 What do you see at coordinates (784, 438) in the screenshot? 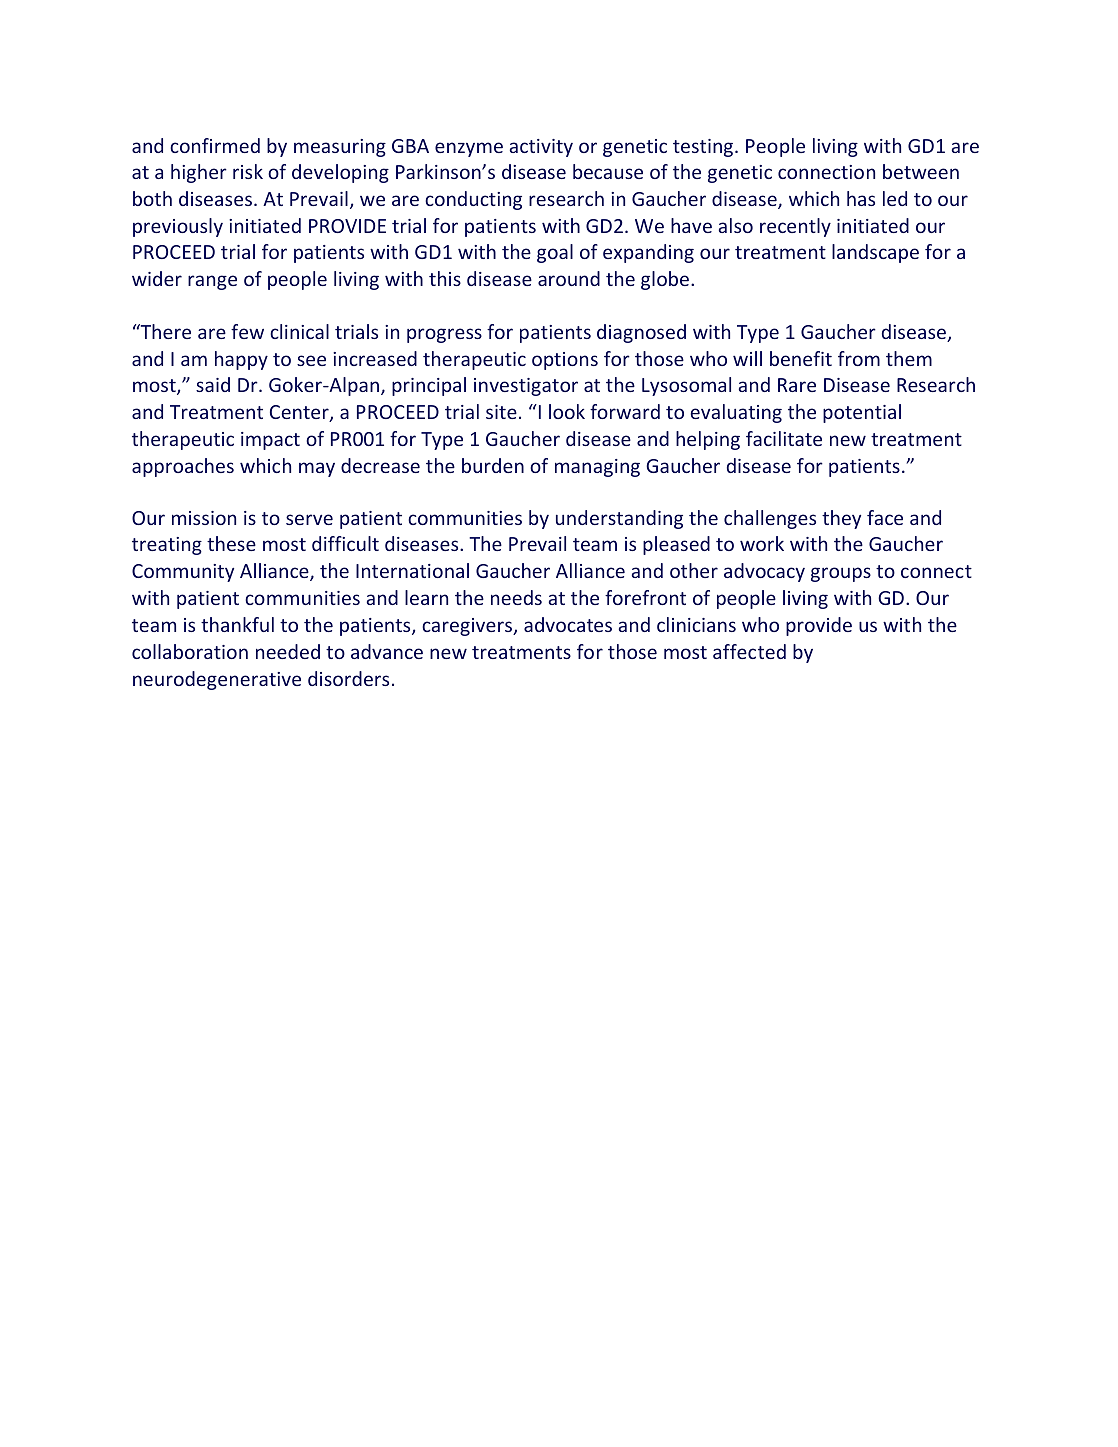
I see `facilitate` at bounding box center [784, 438].
